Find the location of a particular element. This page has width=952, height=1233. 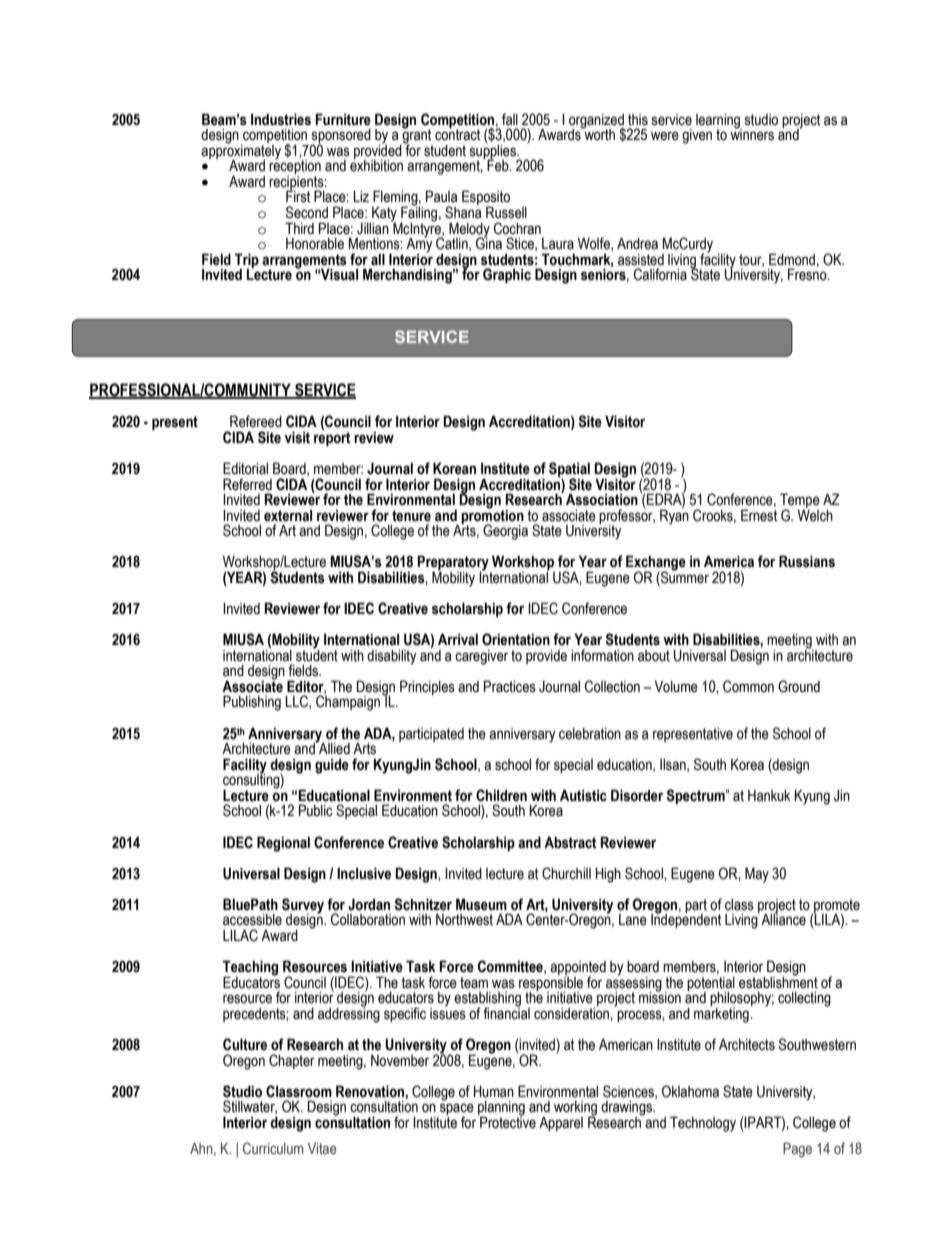

reception is located at coordinates (295, 167).
